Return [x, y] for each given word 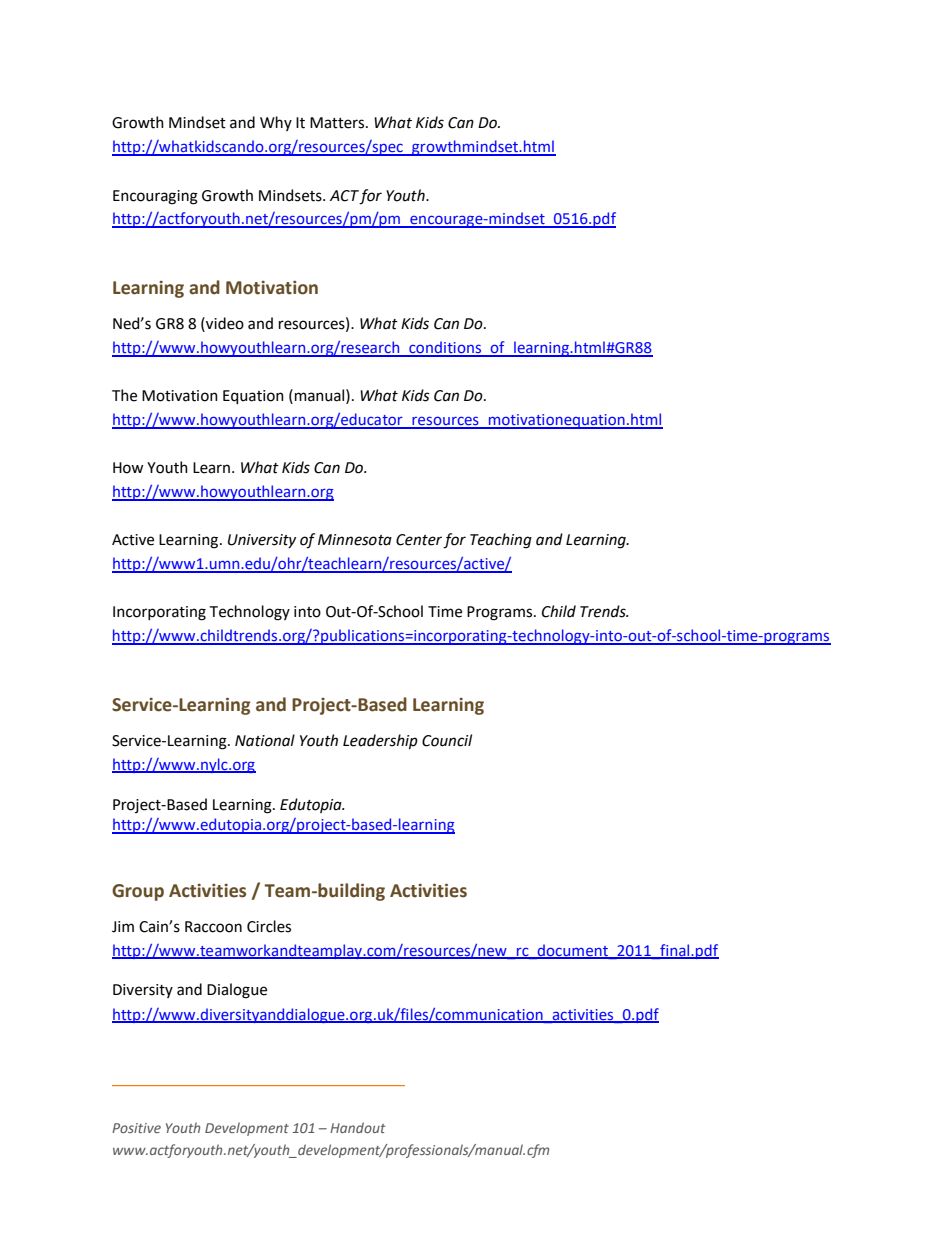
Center [419, 540]
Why [276, 123]
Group [138, 892]
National [265, 740]
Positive [136, 1128]
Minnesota [355, 540]
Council [447, 740]
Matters [338, 123]
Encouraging [155, 197]
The [124, 395]
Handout [357, 1127]
